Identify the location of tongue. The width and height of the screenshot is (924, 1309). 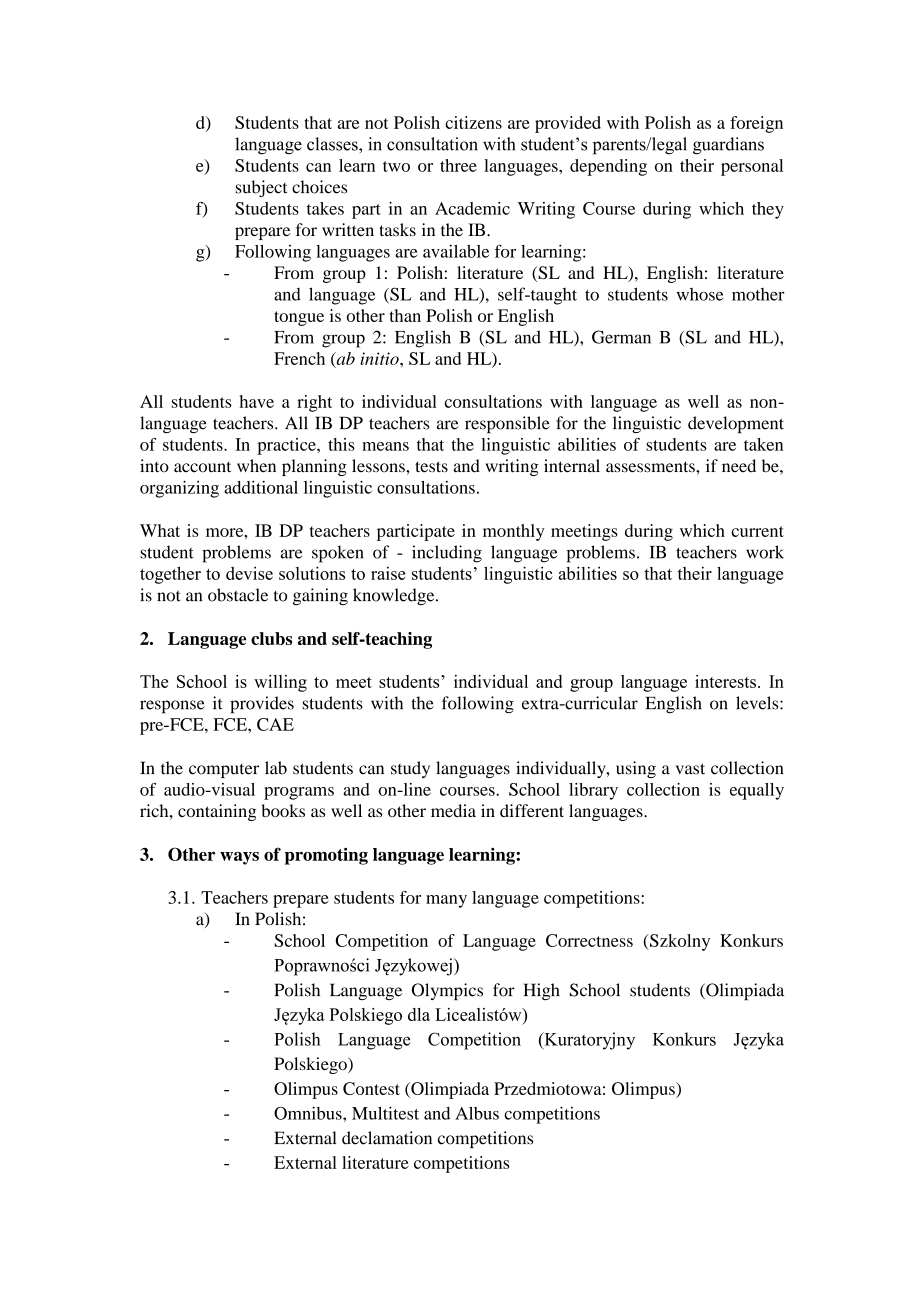
(299, 318).
